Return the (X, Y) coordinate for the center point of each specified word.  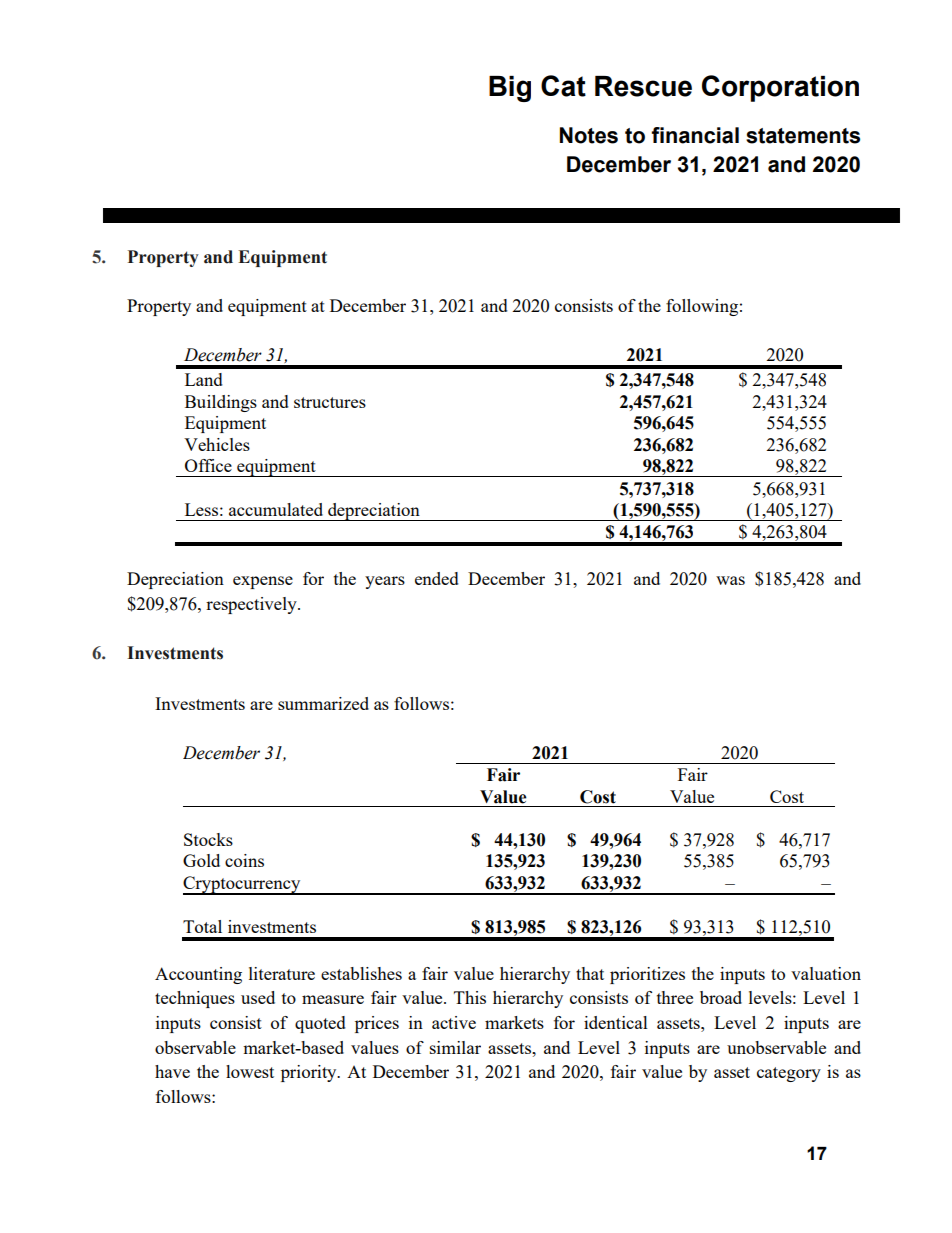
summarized (323, 703)
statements (803, 136)
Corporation (780, 88)
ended (437, 578)
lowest (250, 1071)
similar (455, 1047)
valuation (826, 973)
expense (263, 582)
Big (510, 89)
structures (330, 402)
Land (204, 379)
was (730, 580)
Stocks (208, 839)
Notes (589, 135)
